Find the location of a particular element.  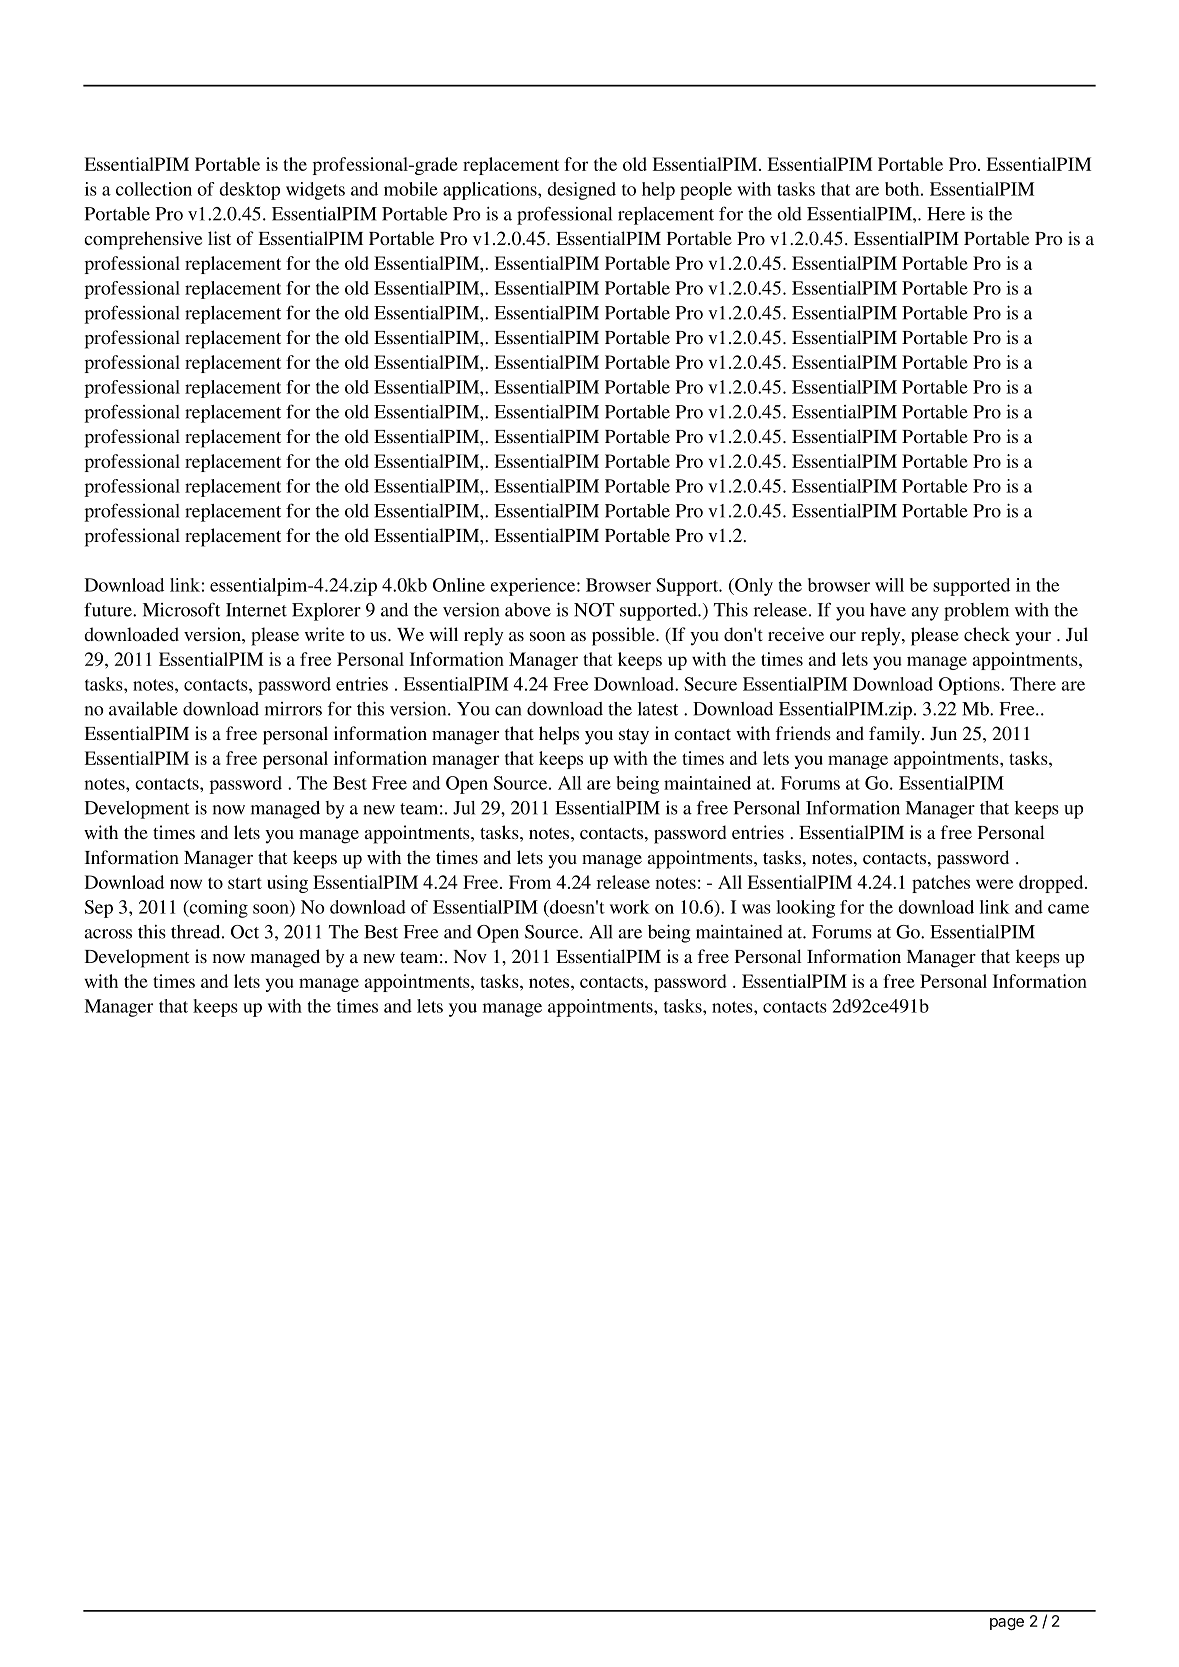

designed is located at coordinates (581, 191).
